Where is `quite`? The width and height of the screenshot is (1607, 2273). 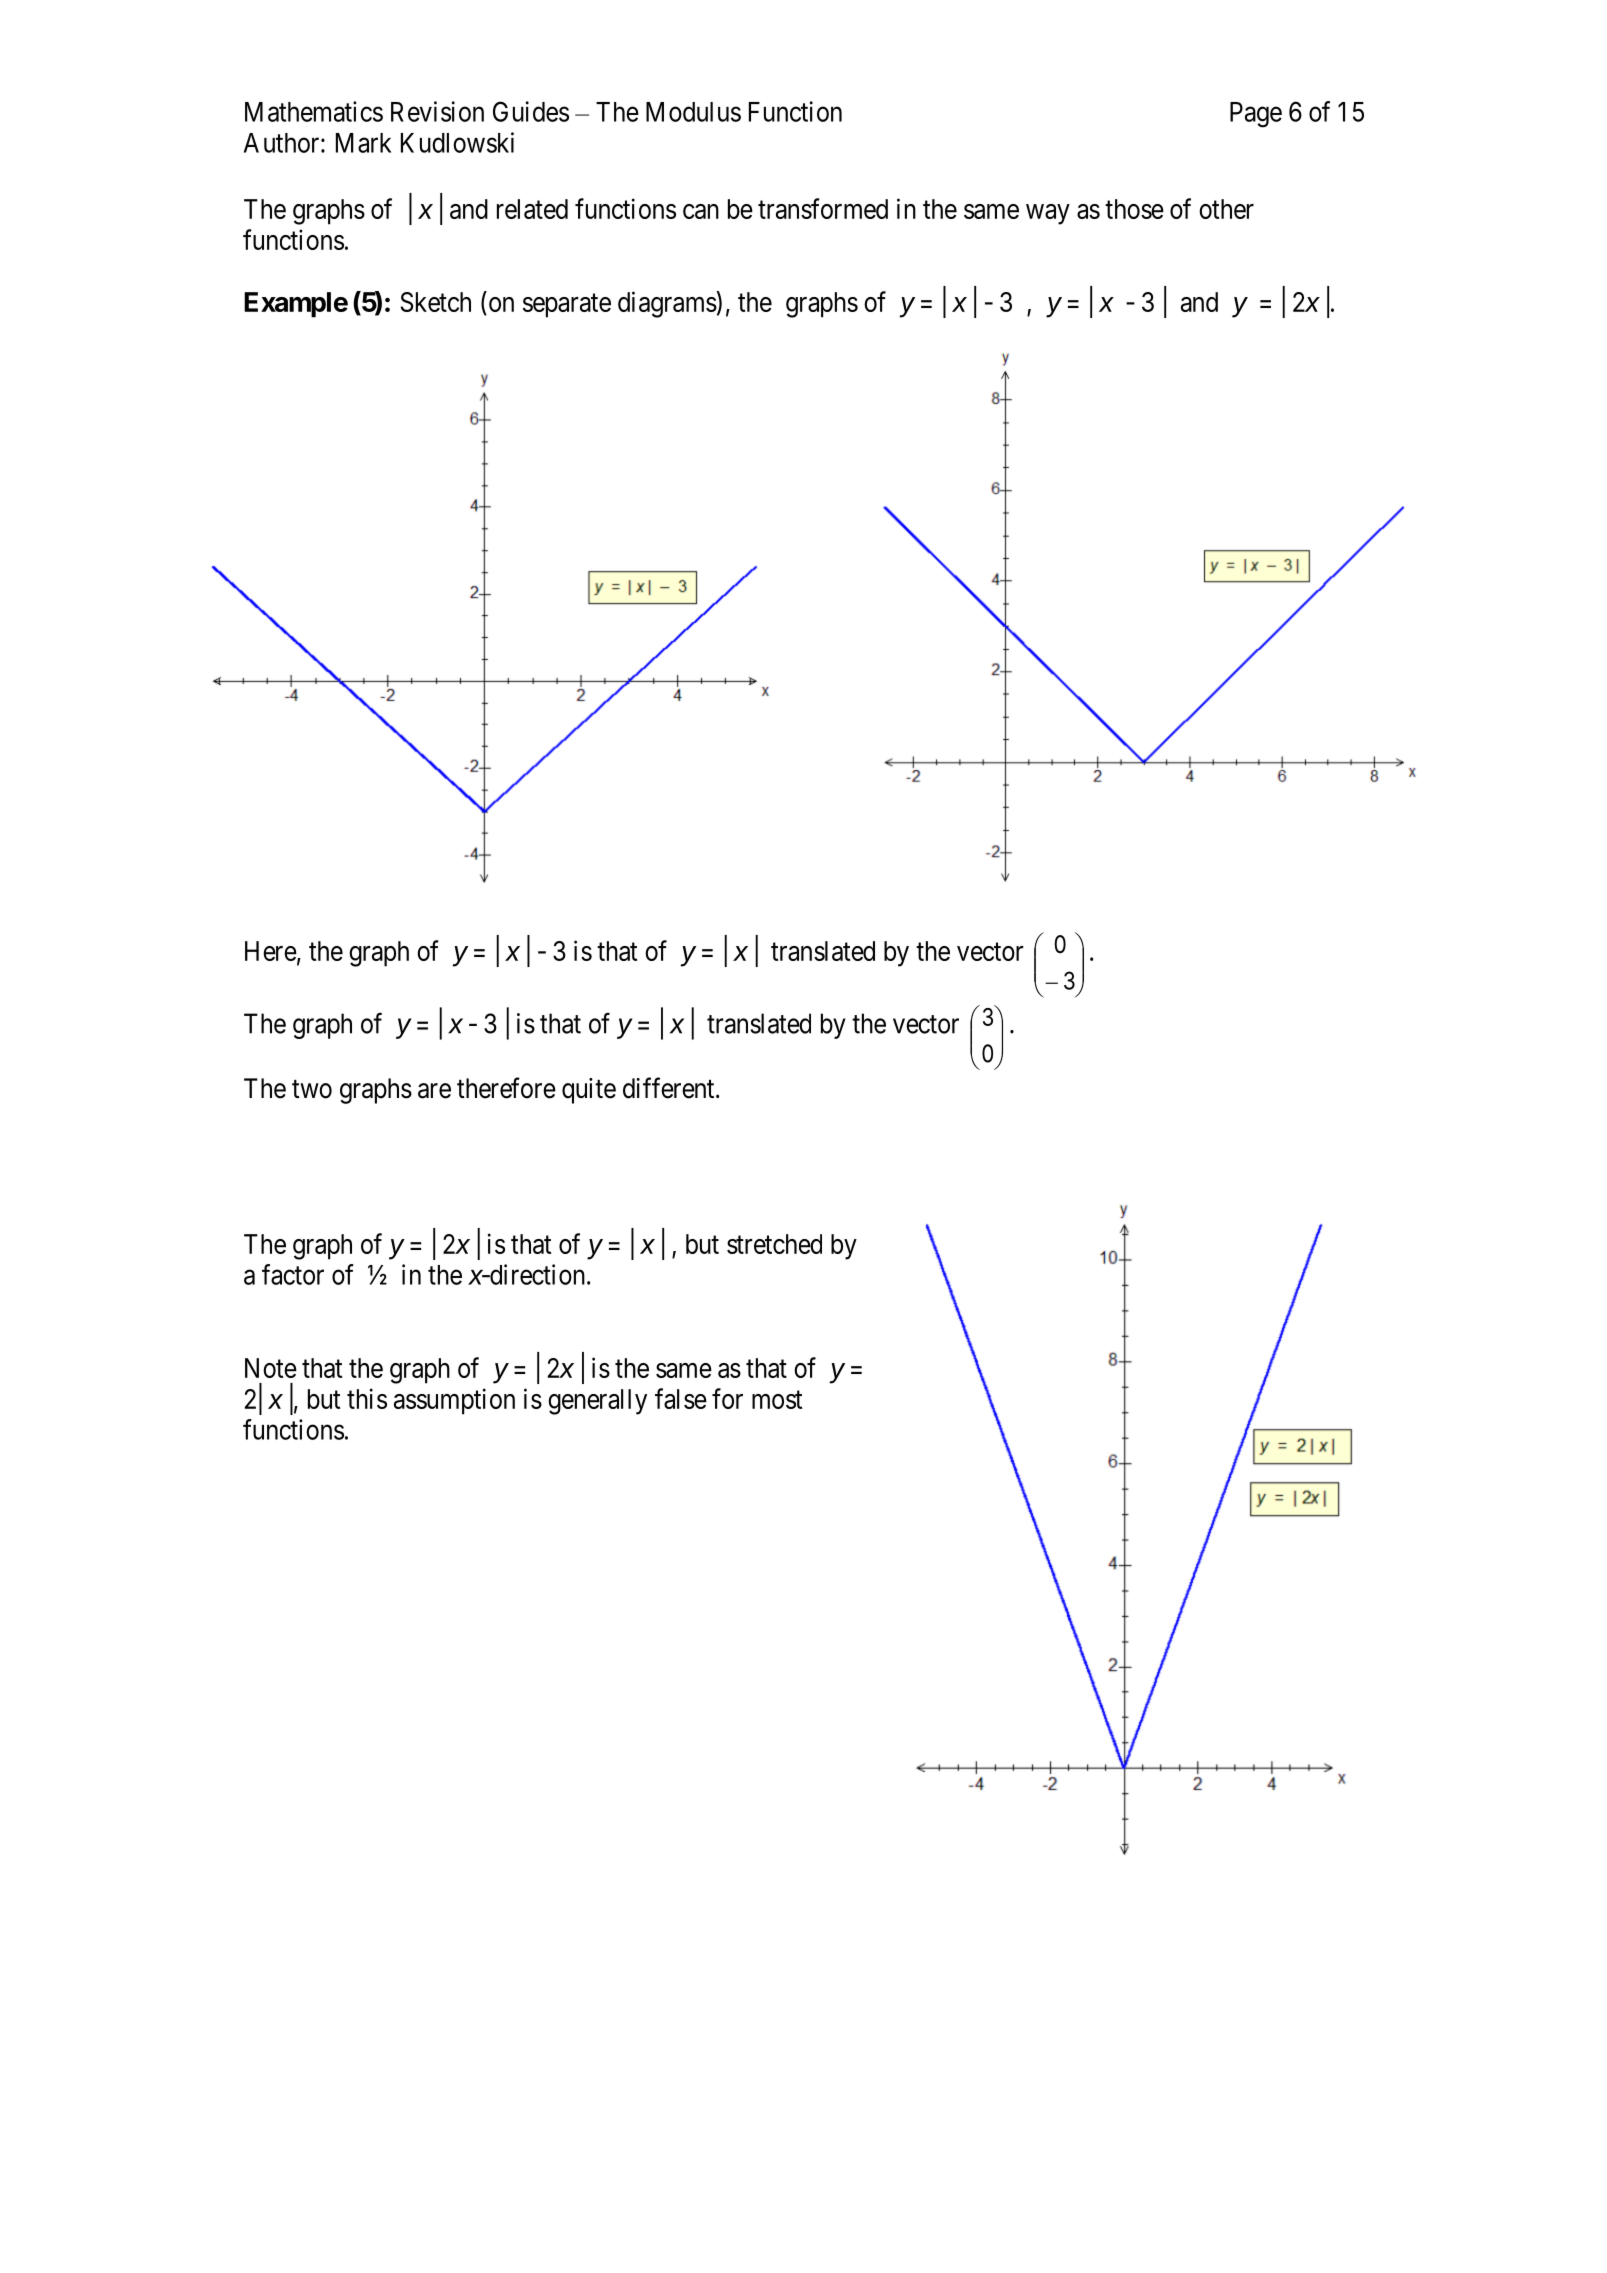 quite is located at coordinates (589, 1091).
